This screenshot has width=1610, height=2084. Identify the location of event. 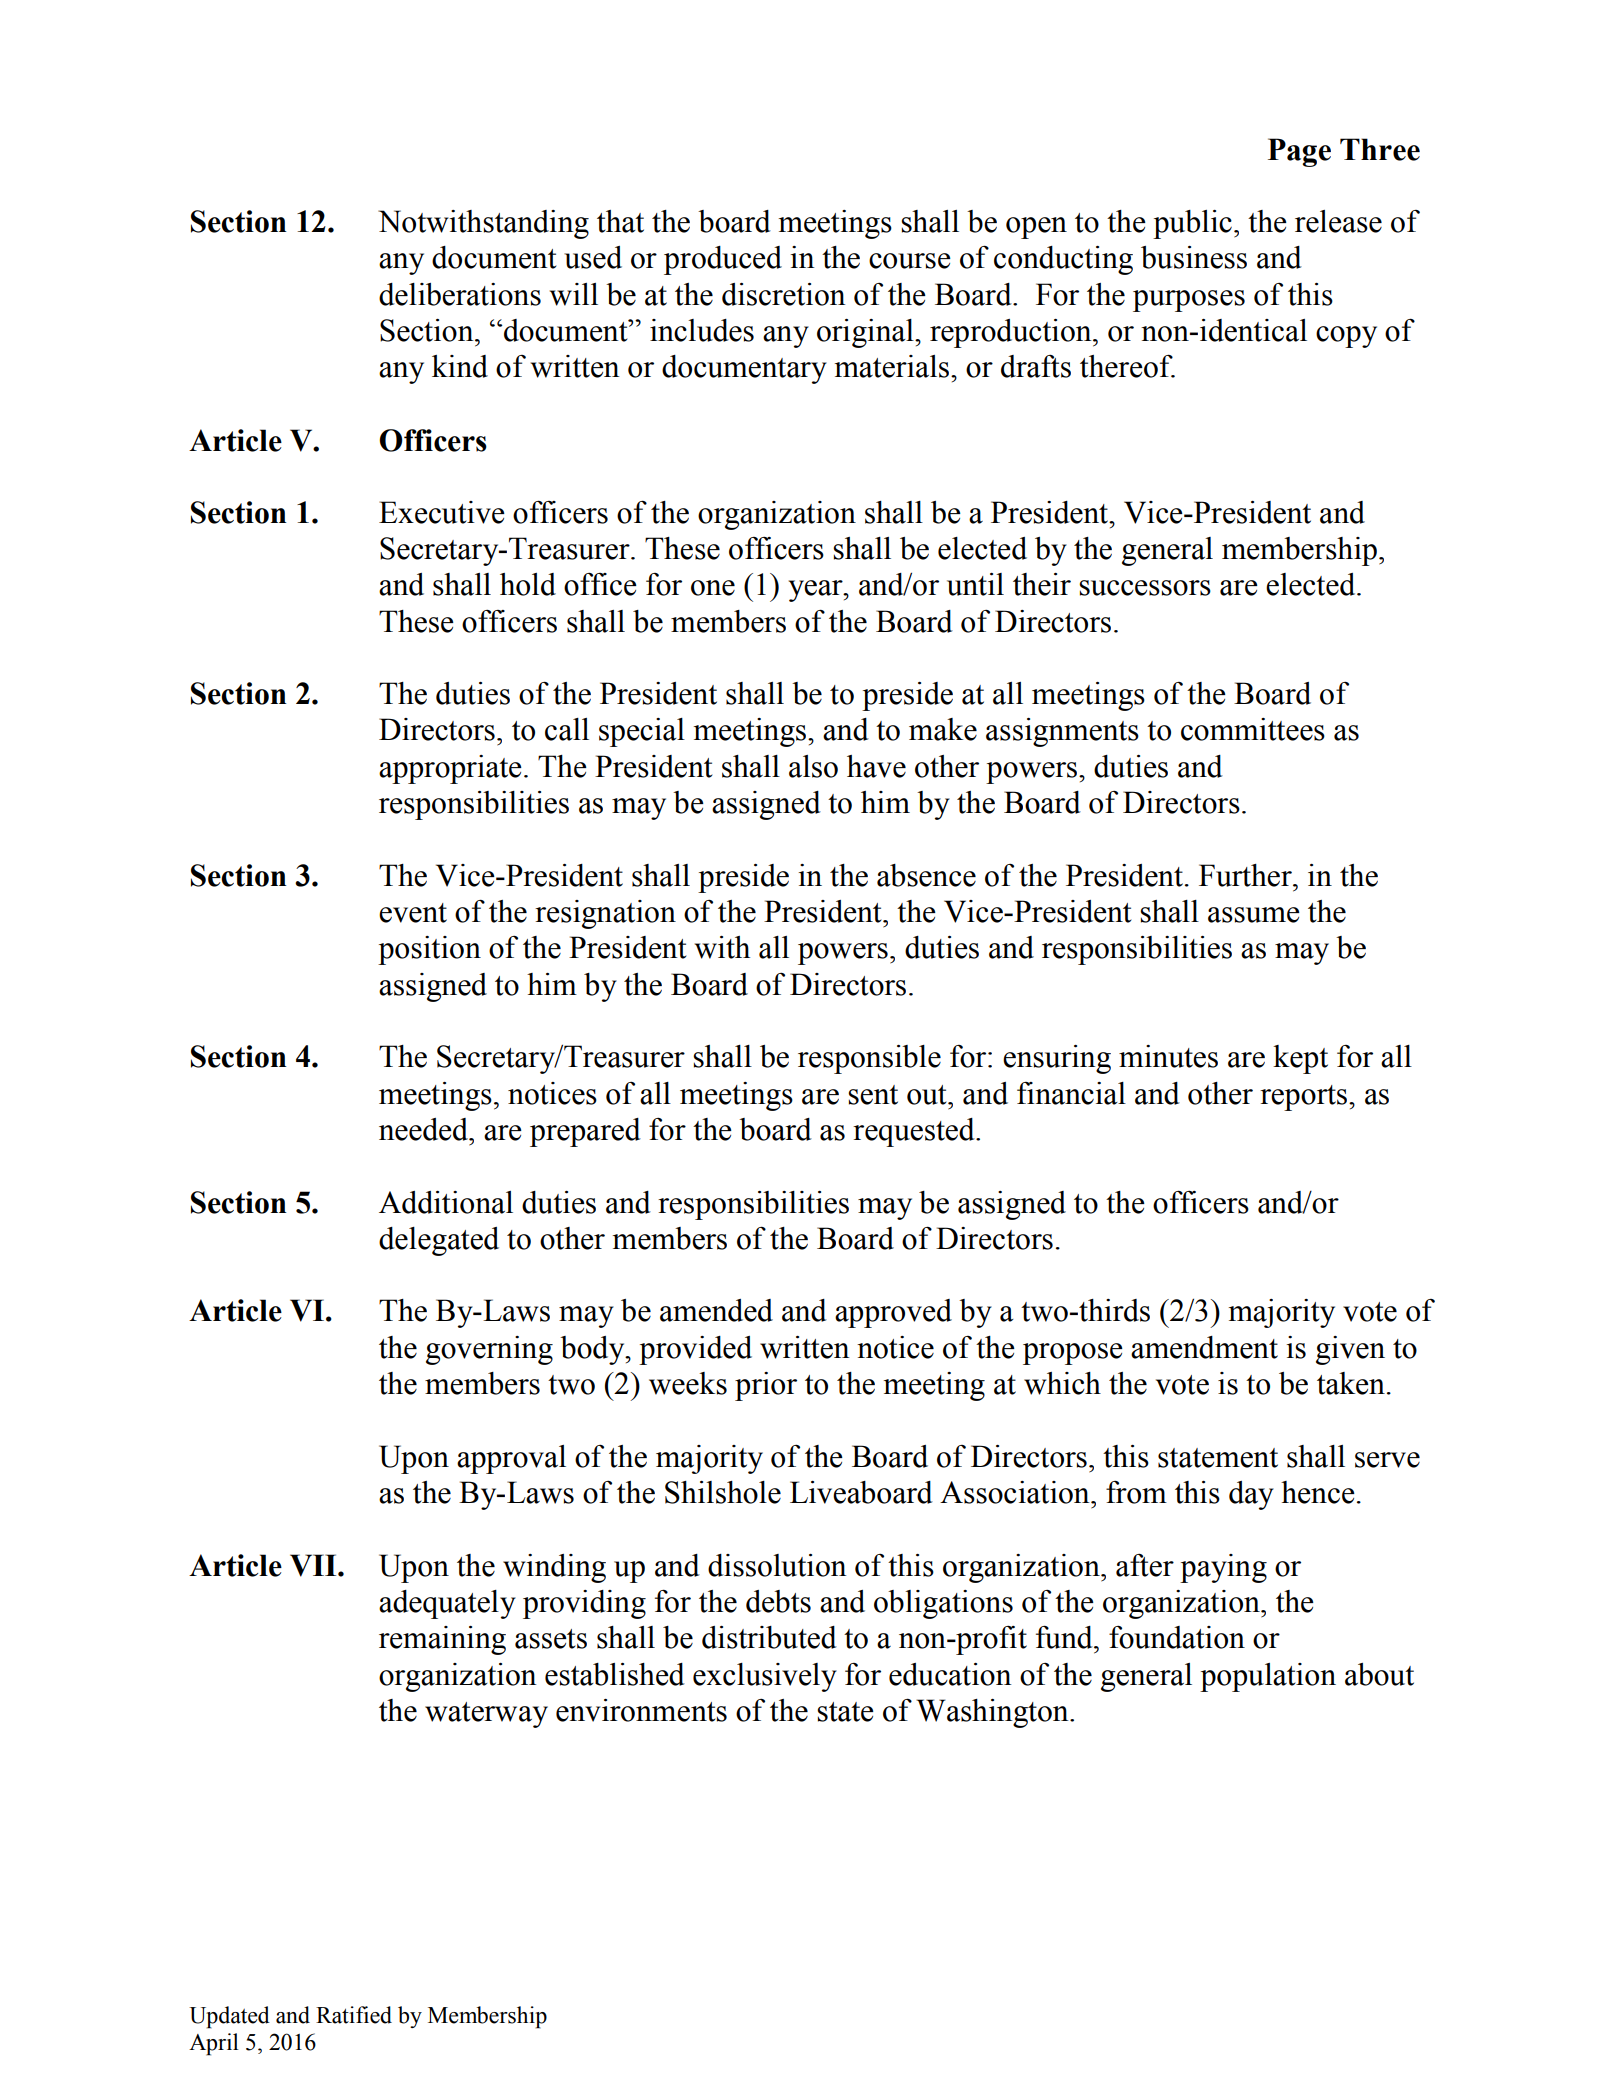
(413, 913).
